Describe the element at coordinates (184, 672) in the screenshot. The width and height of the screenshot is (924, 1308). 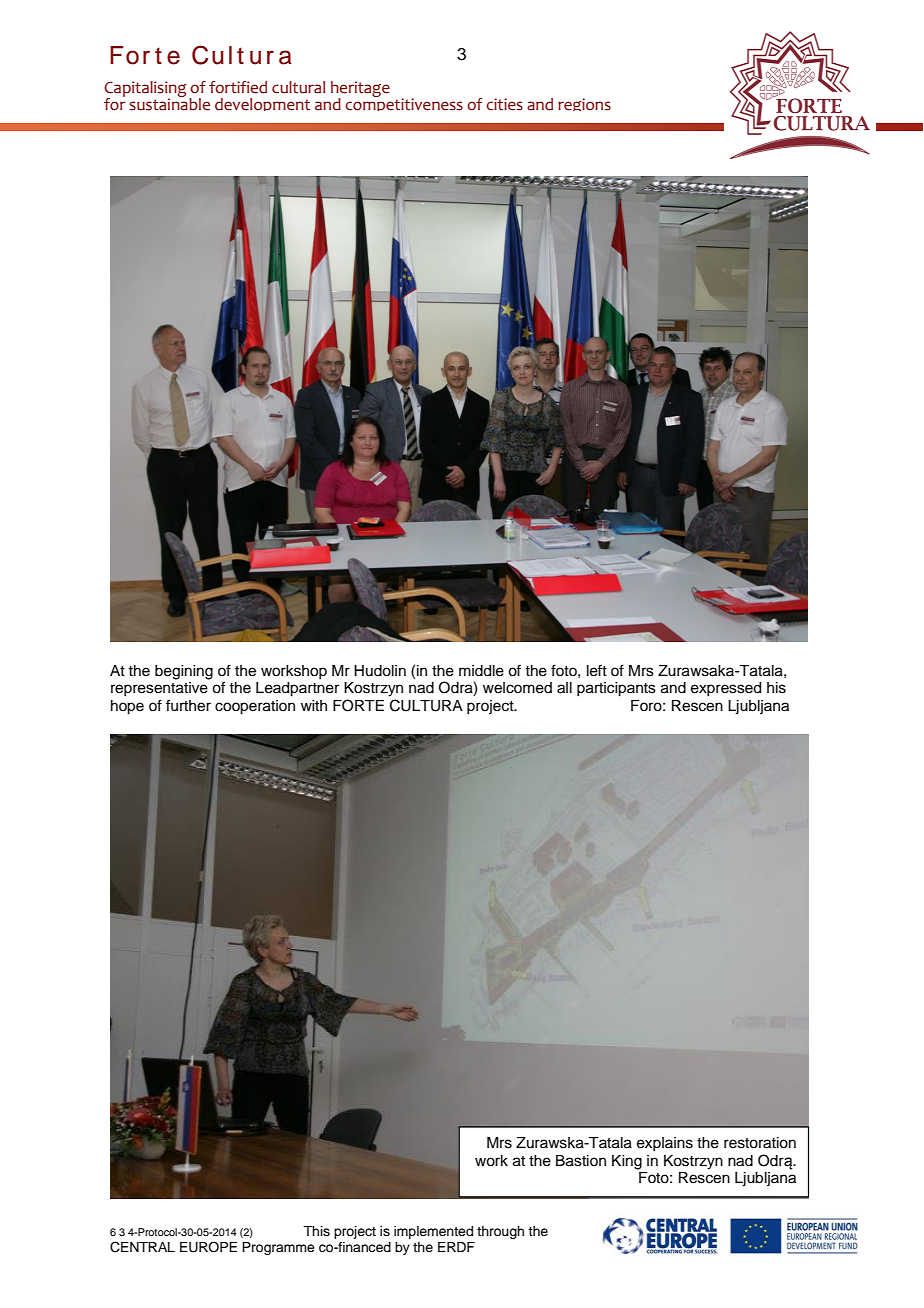
I see `begining` at that location.
